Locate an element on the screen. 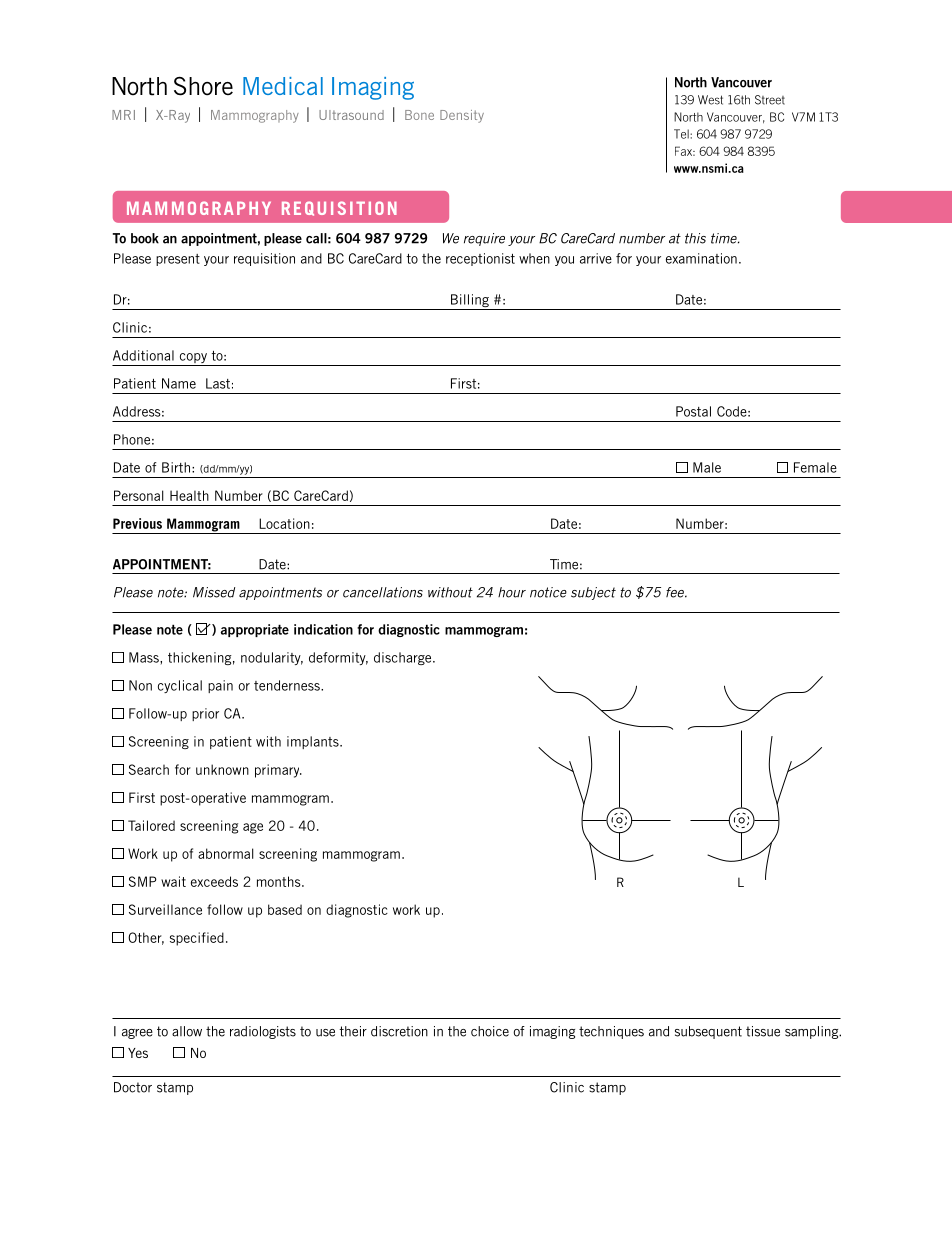 The height and width of the screenshot is (1233, 952). allow is located at coordinates (187, 1031).
